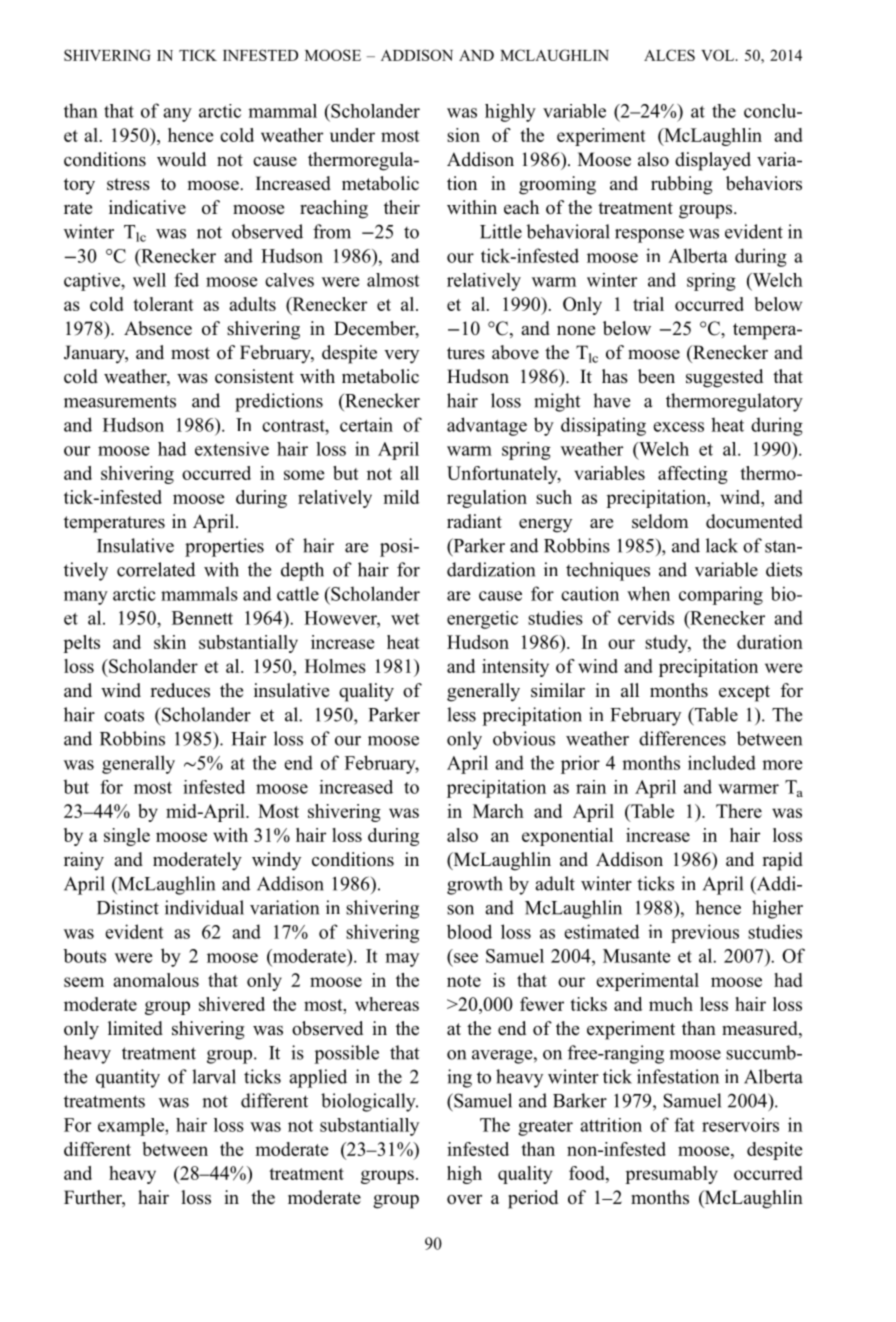  What do you see at coordinates (671, 1175) in the screenshot?
I see `presumably` at bounding box center [671, 1175].
